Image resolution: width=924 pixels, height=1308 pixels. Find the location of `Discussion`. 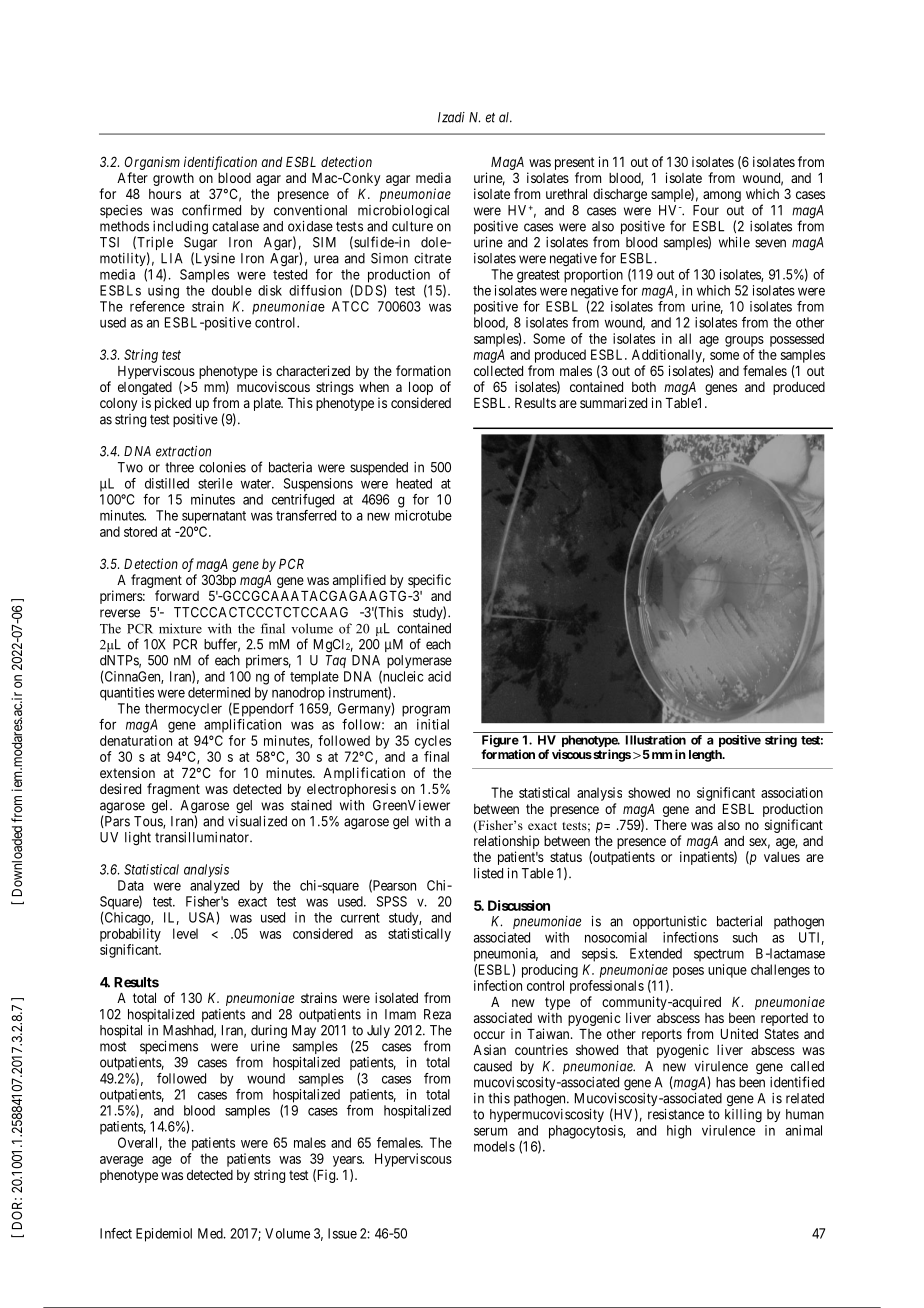

Discussion is located at coordinates (519, 905).
